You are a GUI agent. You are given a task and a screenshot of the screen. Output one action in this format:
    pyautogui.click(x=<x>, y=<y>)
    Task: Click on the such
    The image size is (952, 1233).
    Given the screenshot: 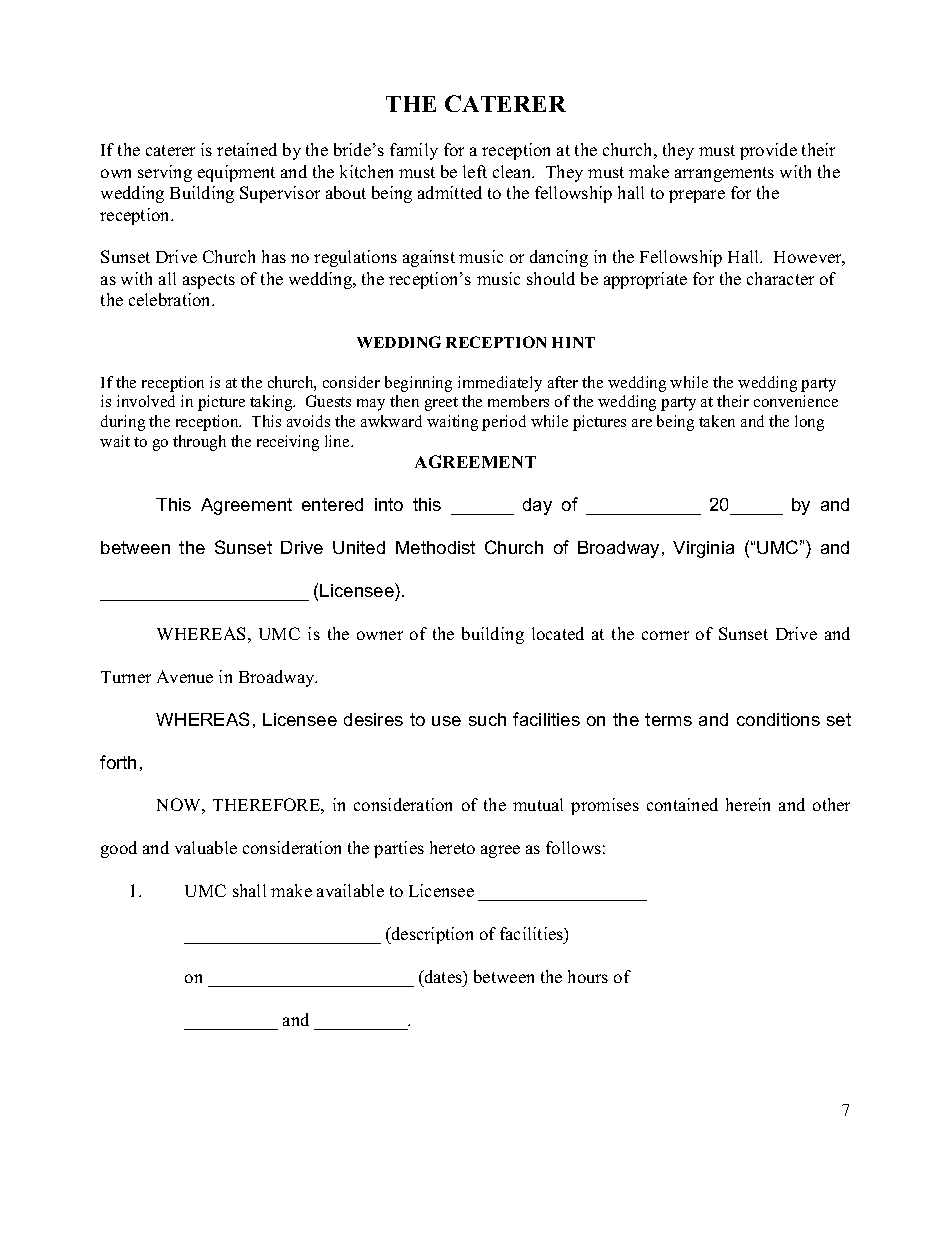 What is the action you would take?
    pyautogui.click(x=487, y=719)
